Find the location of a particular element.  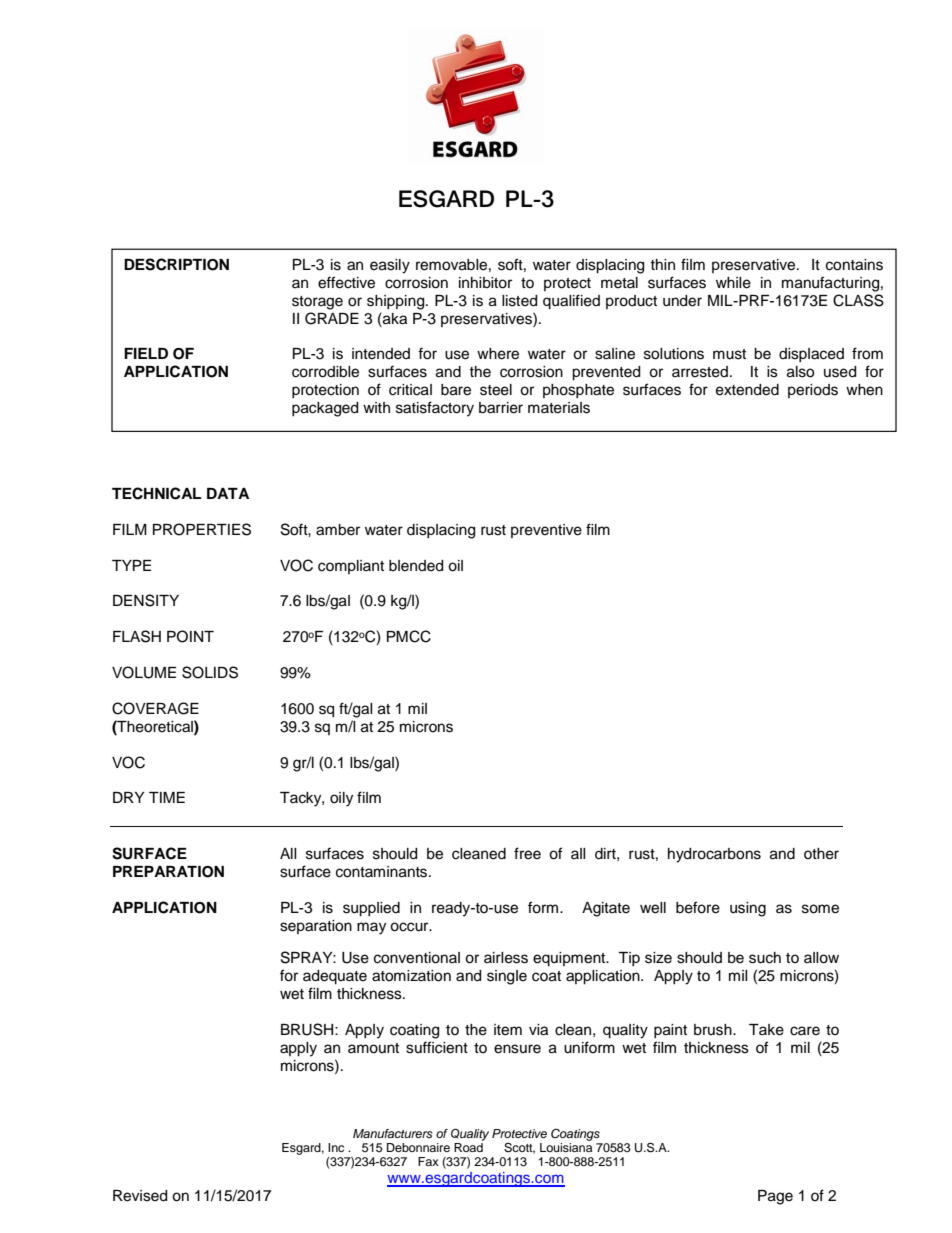

Revised is located at coordinates (140, 1196).
